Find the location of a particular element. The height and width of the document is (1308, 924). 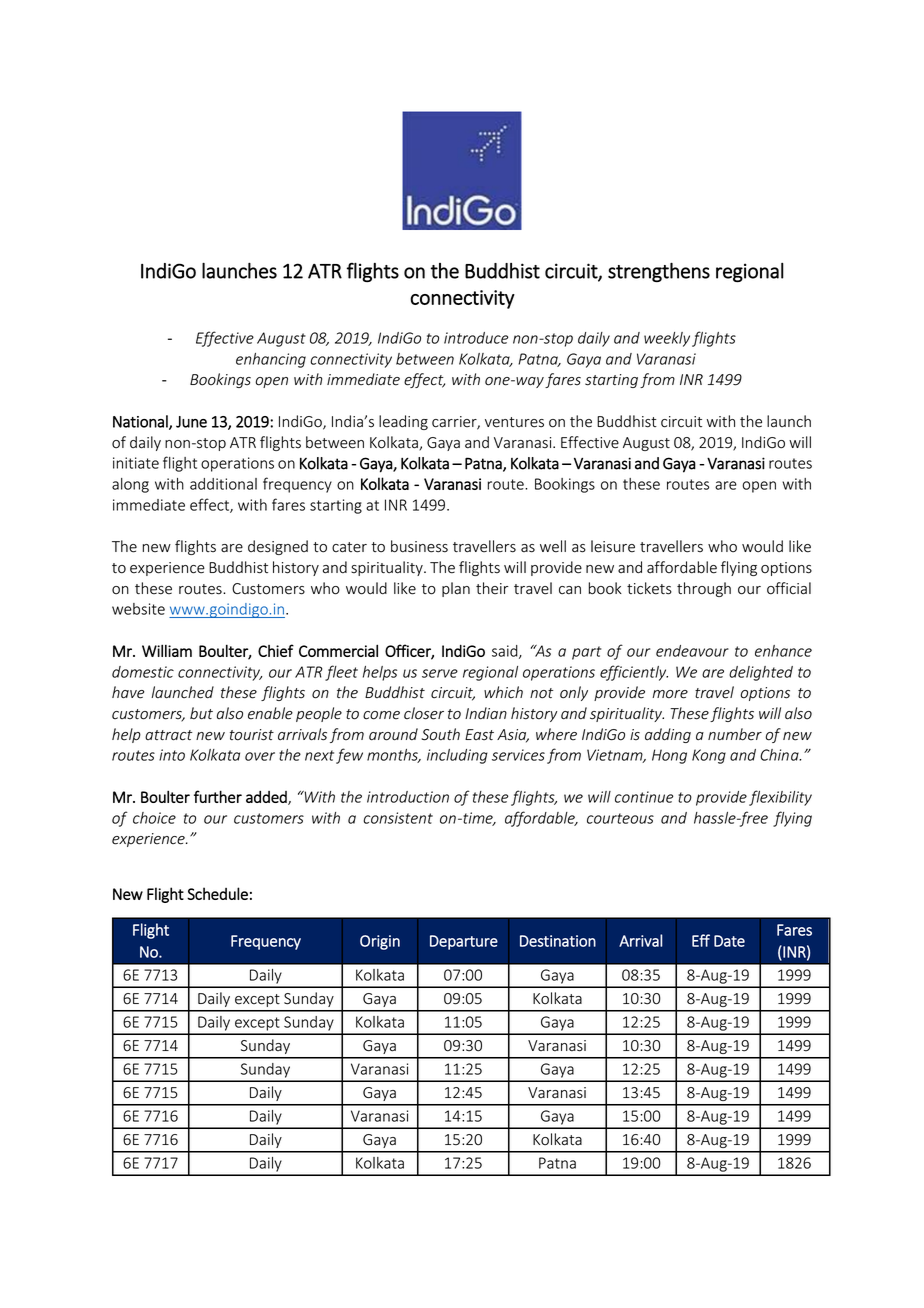

enhancing is located at coordinates (271, 360).
